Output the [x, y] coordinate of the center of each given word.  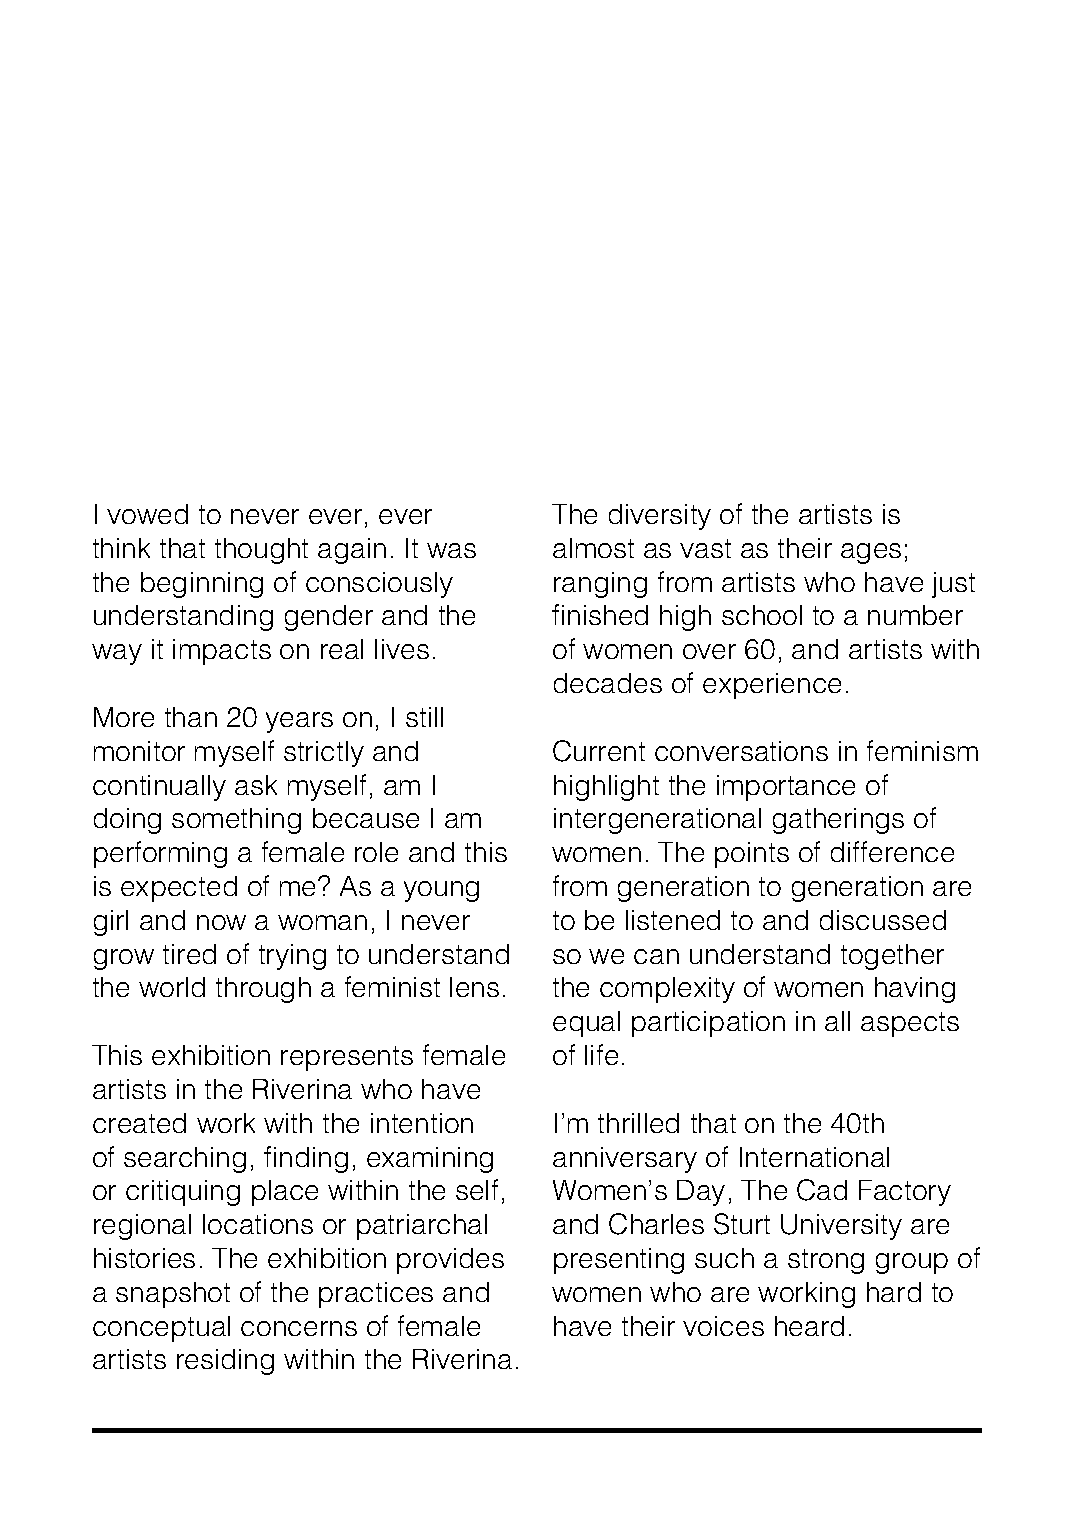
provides [450, 1261]
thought [261, 551]
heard [809, 1326]
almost [593, 548]
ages [871, 553]
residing [225, 1362]
